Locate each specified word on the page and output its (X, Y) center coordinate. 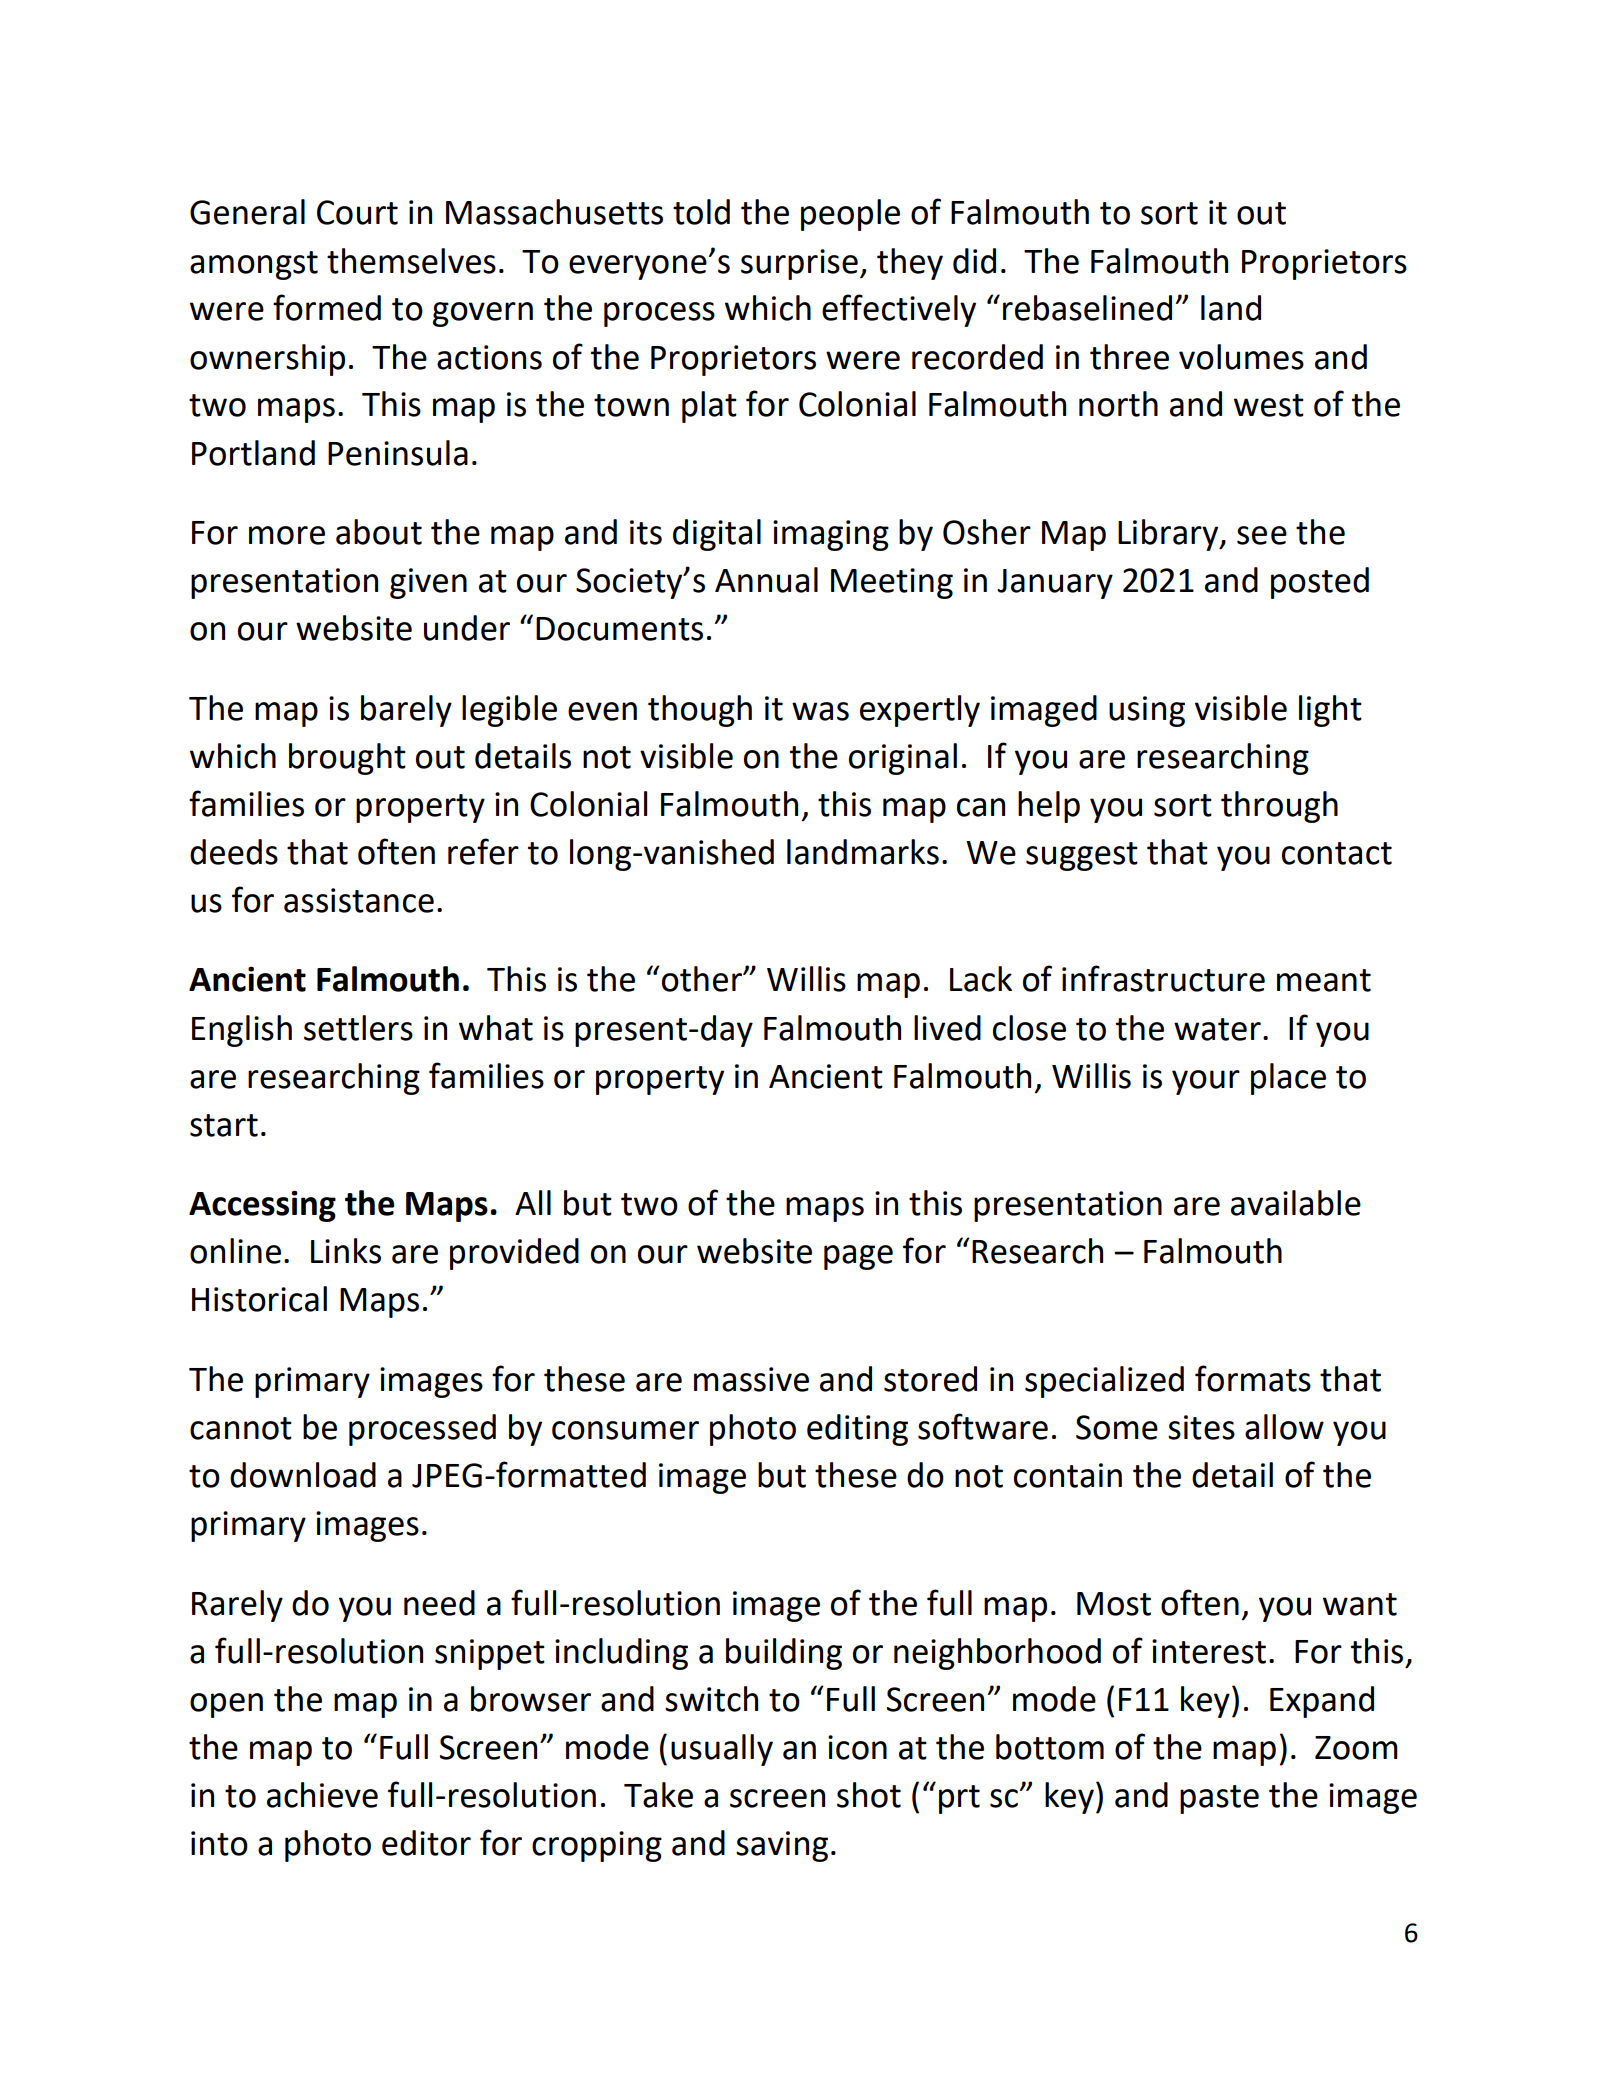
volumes (1241, 357)
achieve (322, 1795)
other (703, 979)
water (1217, 1029)
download (303, 1475)
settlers (358, 1028)
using (1147, 711)
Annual (766, 580)
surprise (799, 264)
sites (1201, 1427)
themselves (411, 261)
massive (751, 1379)
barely (406, 711)
